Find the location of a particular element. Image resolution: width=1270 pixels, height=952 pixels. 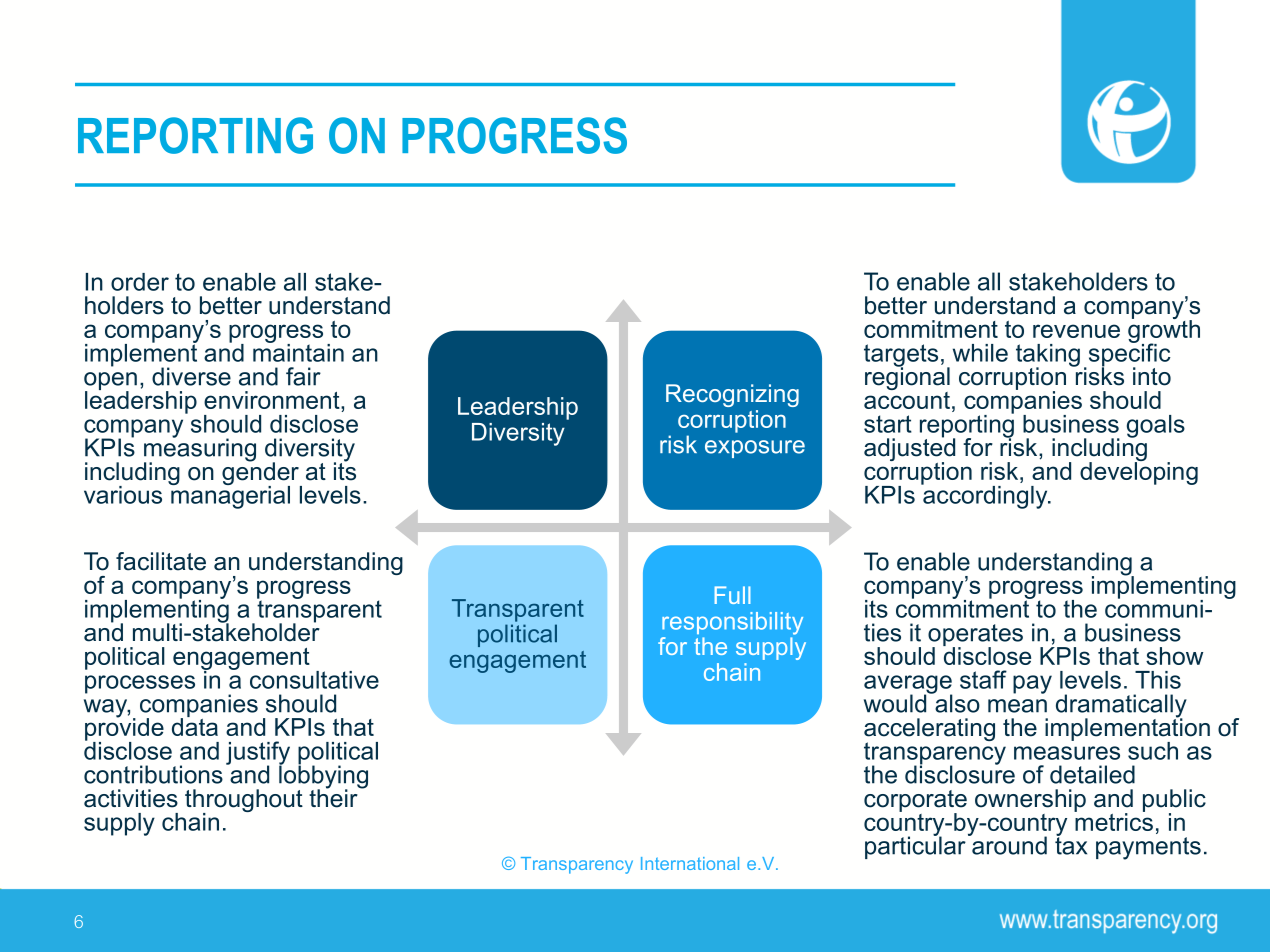

data is located at coordinates (195, 726).
